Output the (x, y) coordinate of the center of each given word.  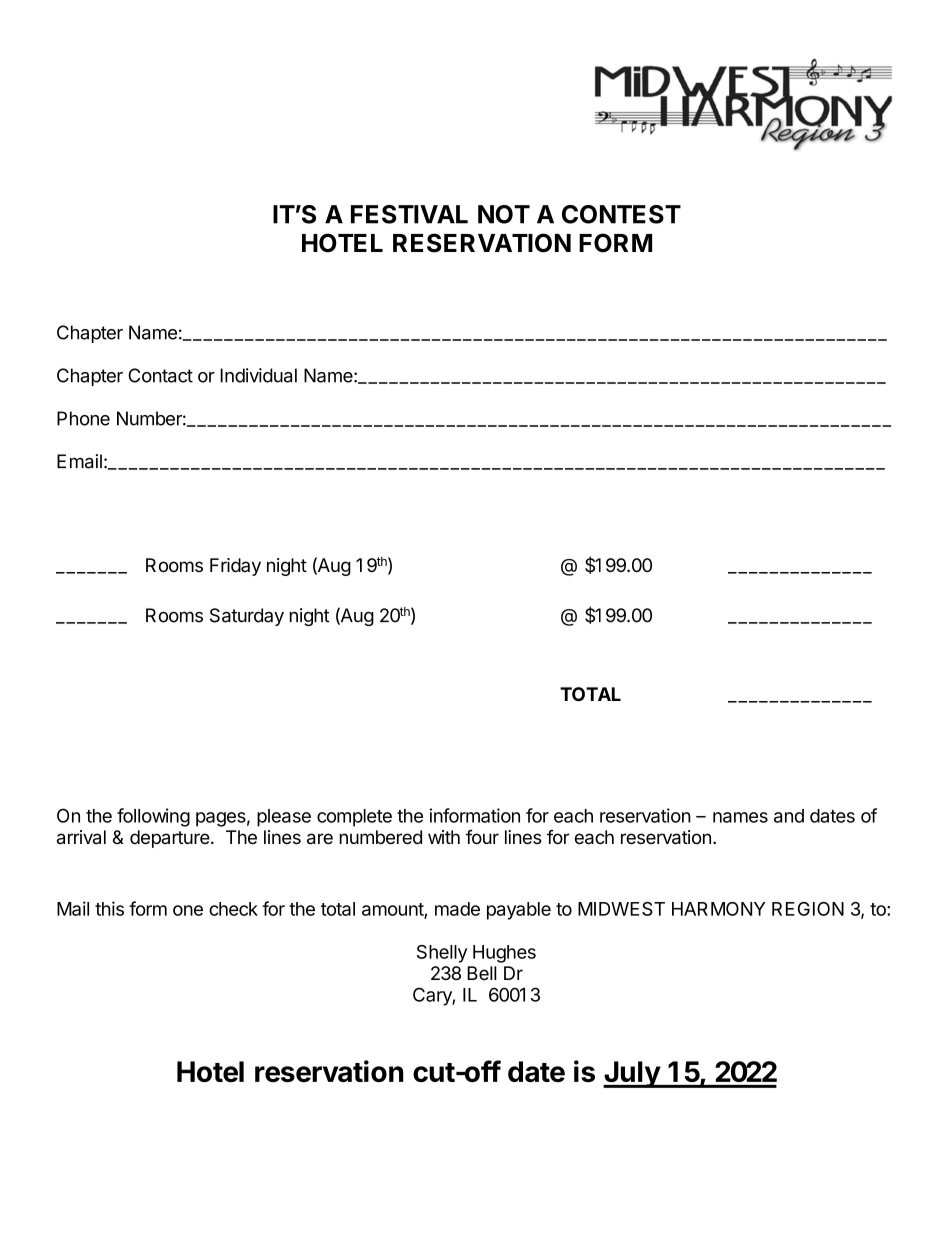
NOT (504, 214)
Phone (83, 418)
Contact (160, 375)
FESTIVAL (409, 214)
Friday (235, 567)
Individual (258, 375)
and (789, 816)
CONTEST (621, 214)
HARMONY (718, 909)
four (482, 837)
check (233, 909)
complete (354, 818)
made (457, 909)
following (153, 817)
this (109, 908)
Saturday (247, 617)
